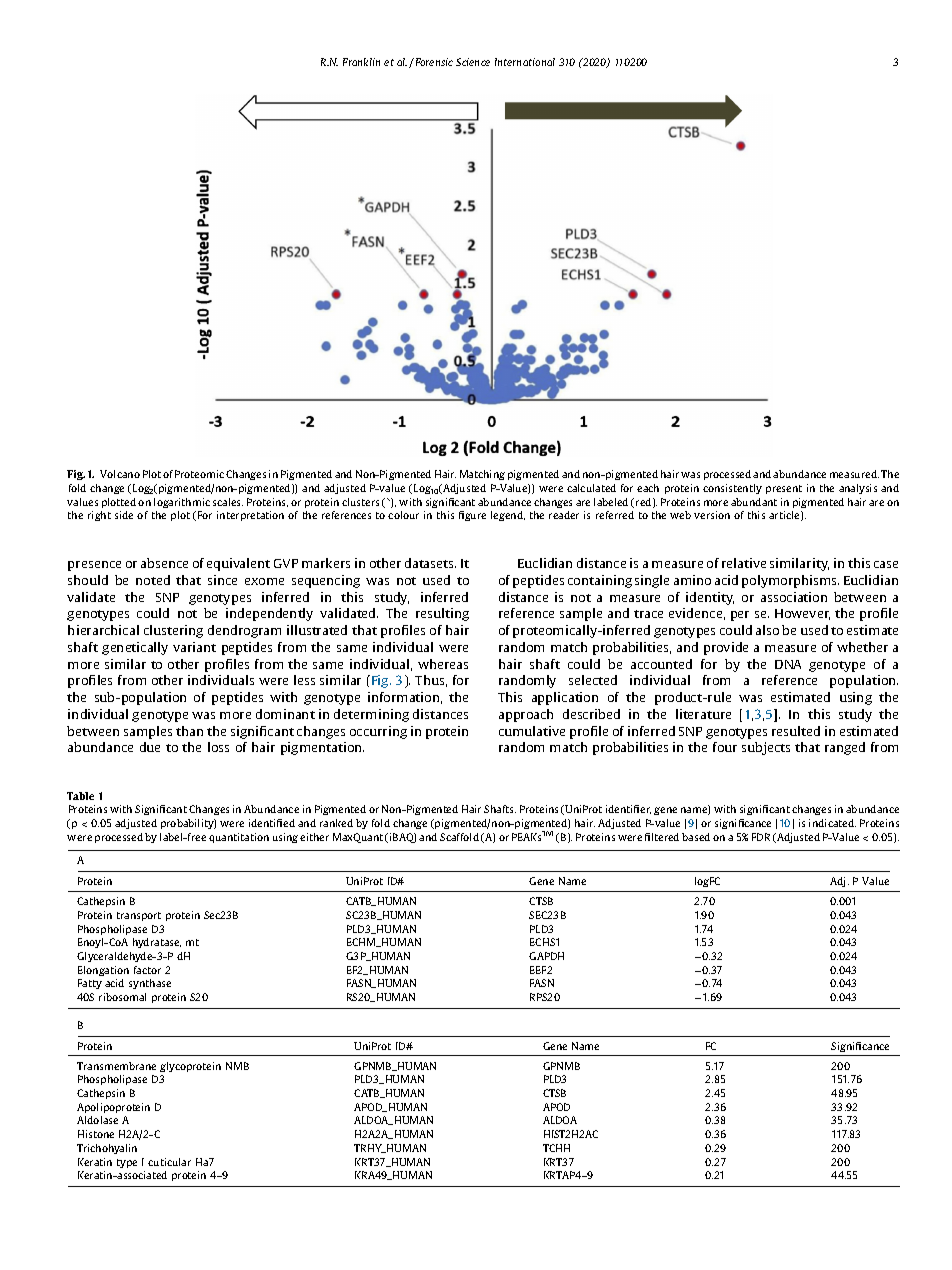 The height and width of the screenshot is (1270, 952). I want to click on logarithmic, so click(182, 503).
